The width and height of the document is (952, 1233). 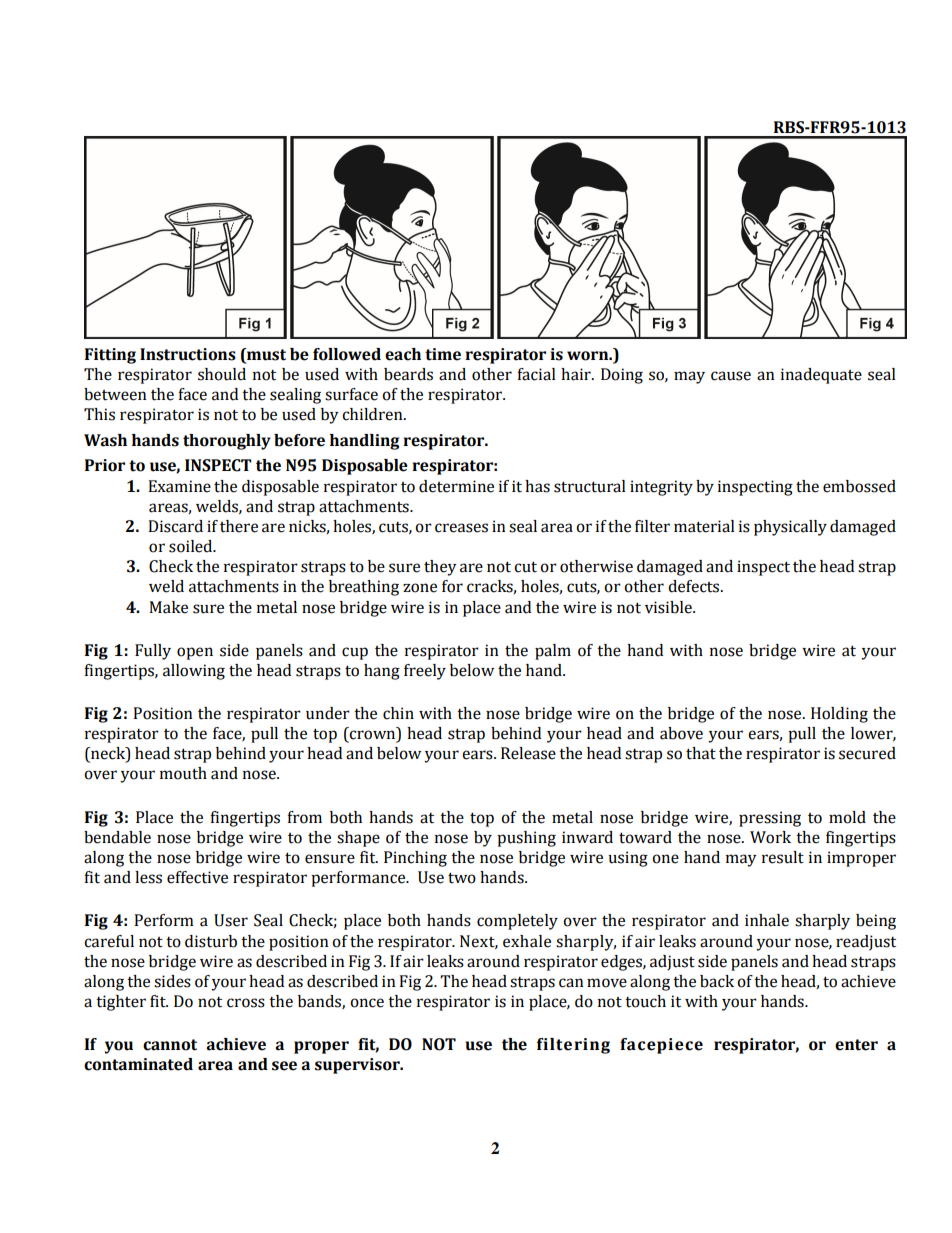 What do you see at coordinates (358, 1066) in the document?
I see `supervisor` at bounding box center [358, 1066].
